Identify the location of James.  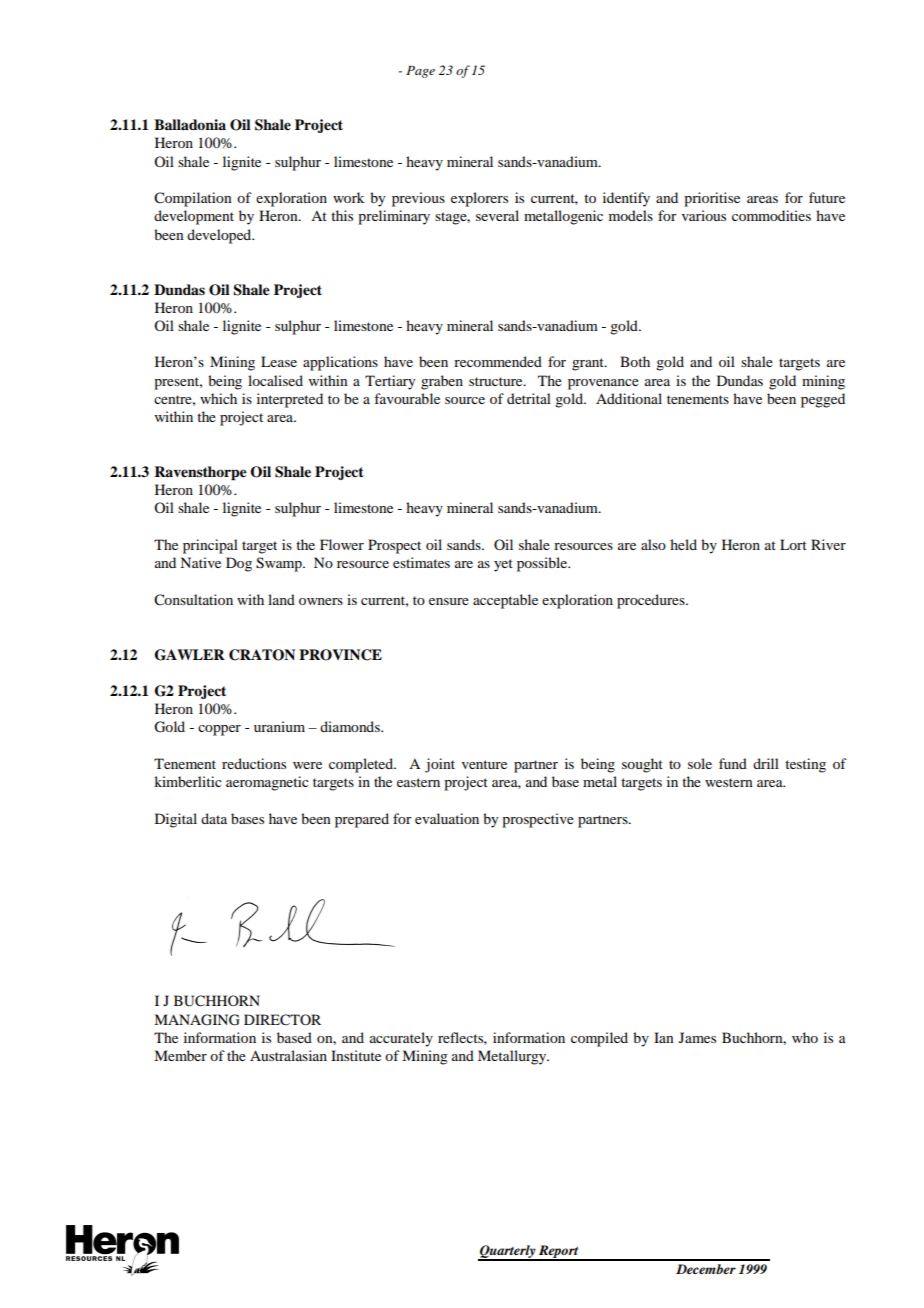
(697, 1037).
